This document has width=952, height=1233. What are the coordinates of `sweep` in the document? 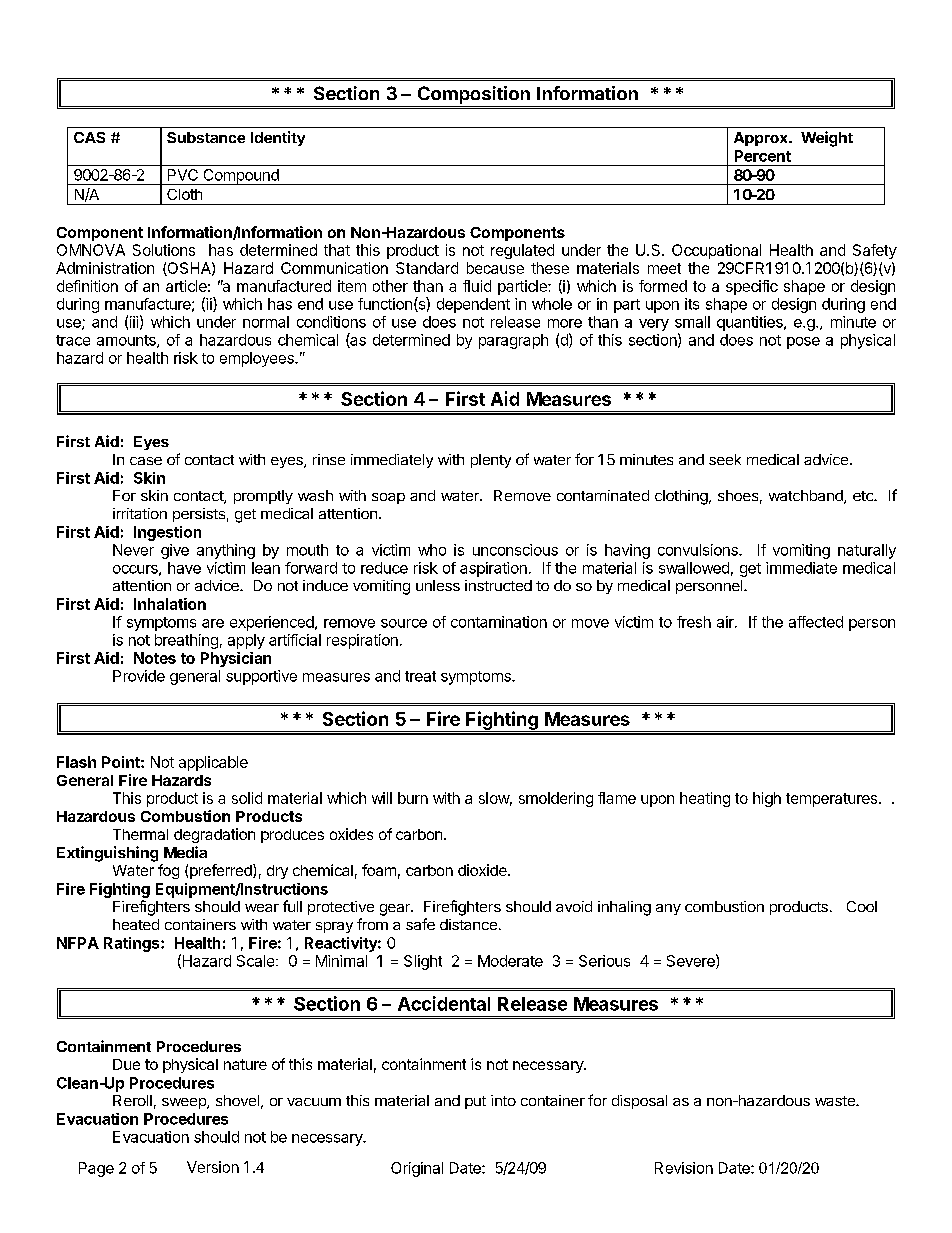 It's located at (185, 1103).
